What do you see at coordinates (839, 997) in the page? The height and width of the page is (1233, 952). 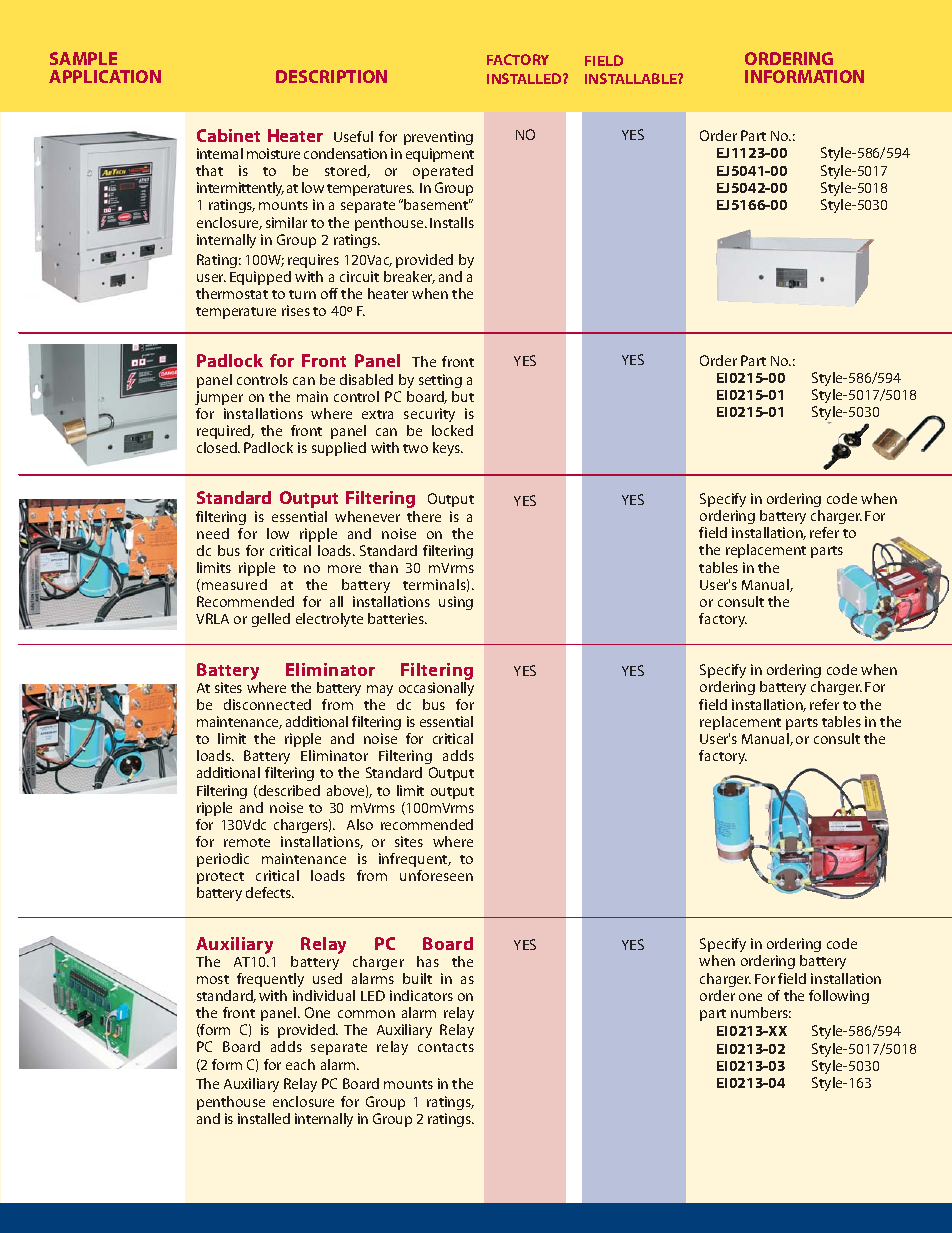 I see `following` at bounding box center [839, 997].
